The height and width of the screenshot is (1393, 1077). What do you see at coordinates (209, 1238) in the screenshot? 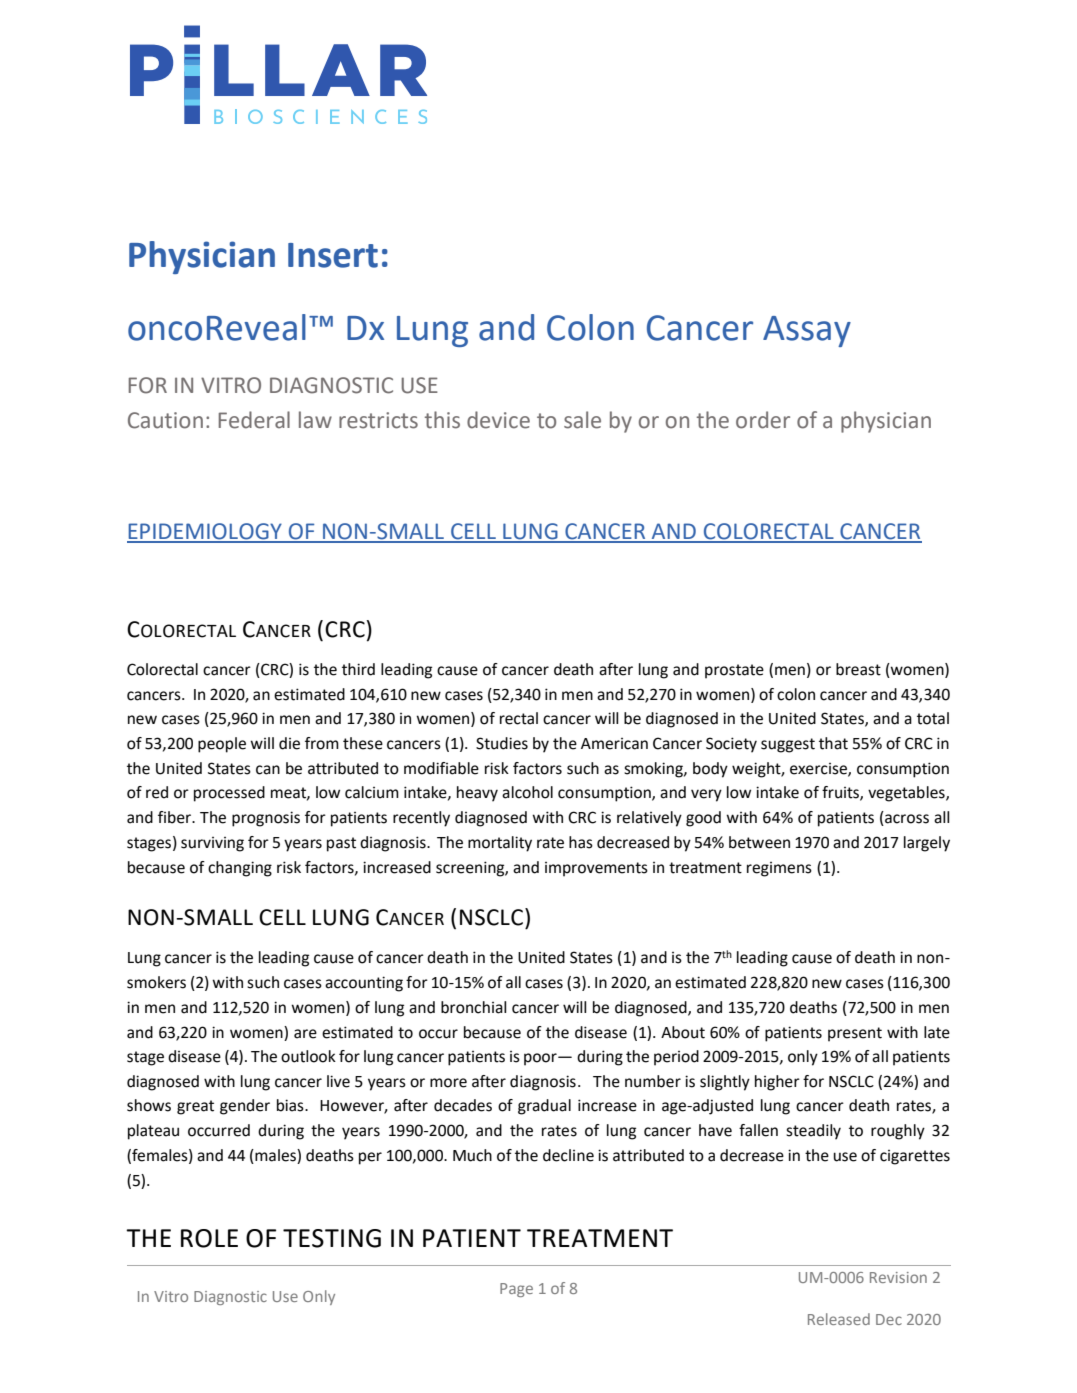
I see `ROLE` at bounding box center [209, 1238].
